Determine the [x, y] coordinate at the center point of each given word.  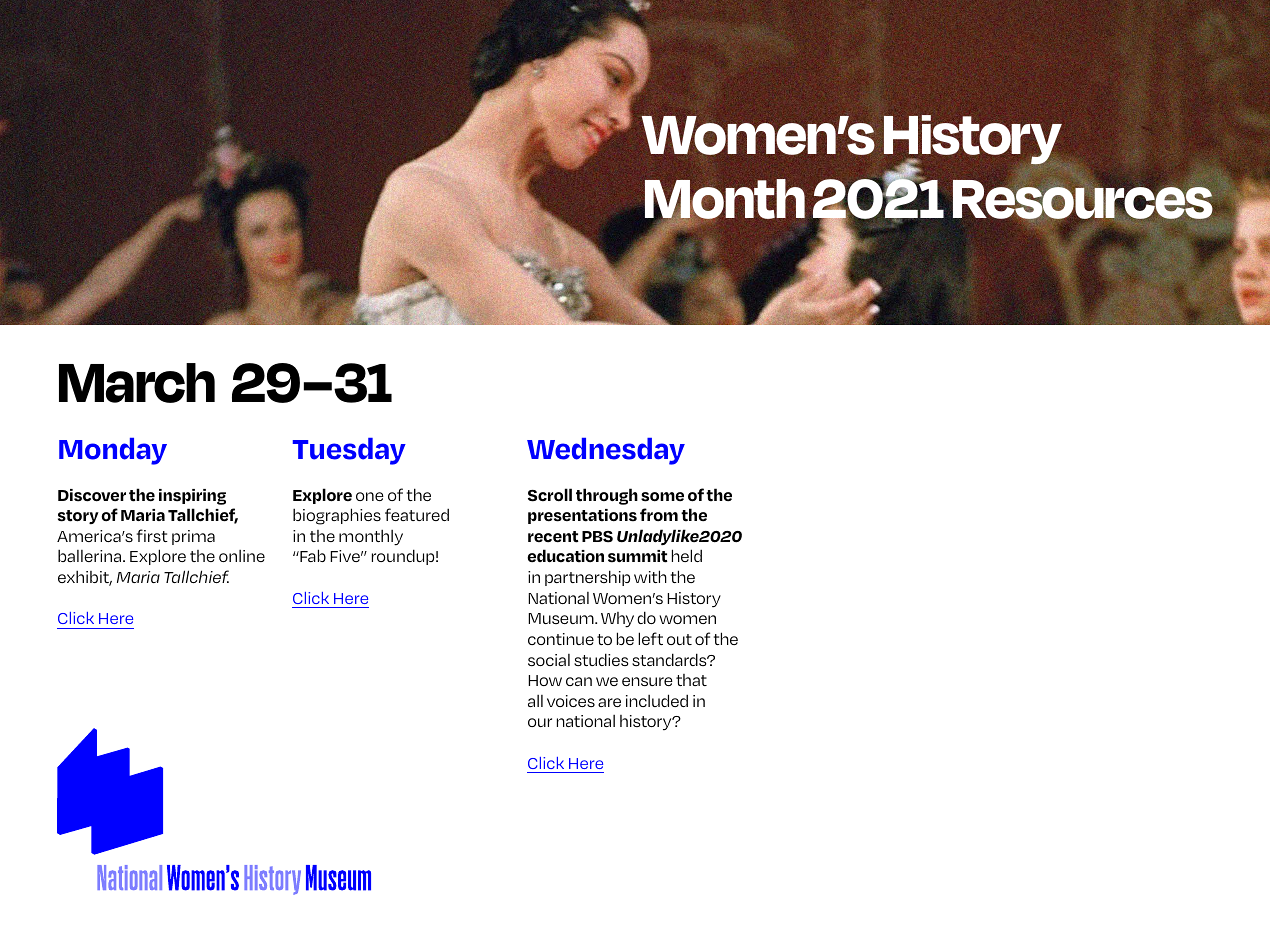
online [242, 556]
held [687, 555]
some [662, 497]
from [659, 515]
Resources [1082, 200]
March [137, 383]
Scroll [550, 495]
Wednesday [606, 451]
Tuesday [349, 451]
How [545, 680]
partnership [587, 578]
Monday [113, 451]
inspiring [192, 497]
